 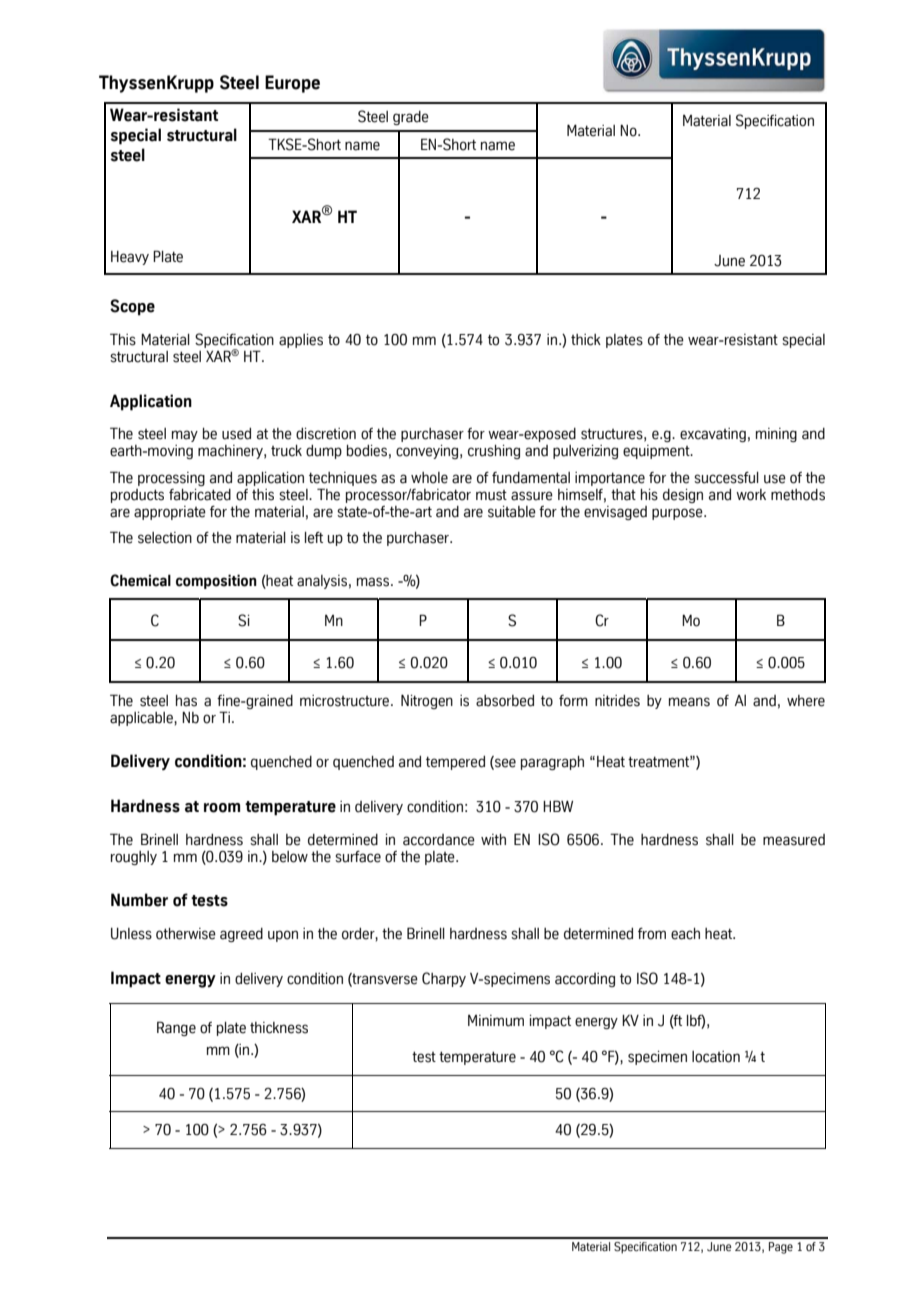 What do you see at coordinates (678, 514) in the document?
I see `purpose` at bounding box center [678, 514].
